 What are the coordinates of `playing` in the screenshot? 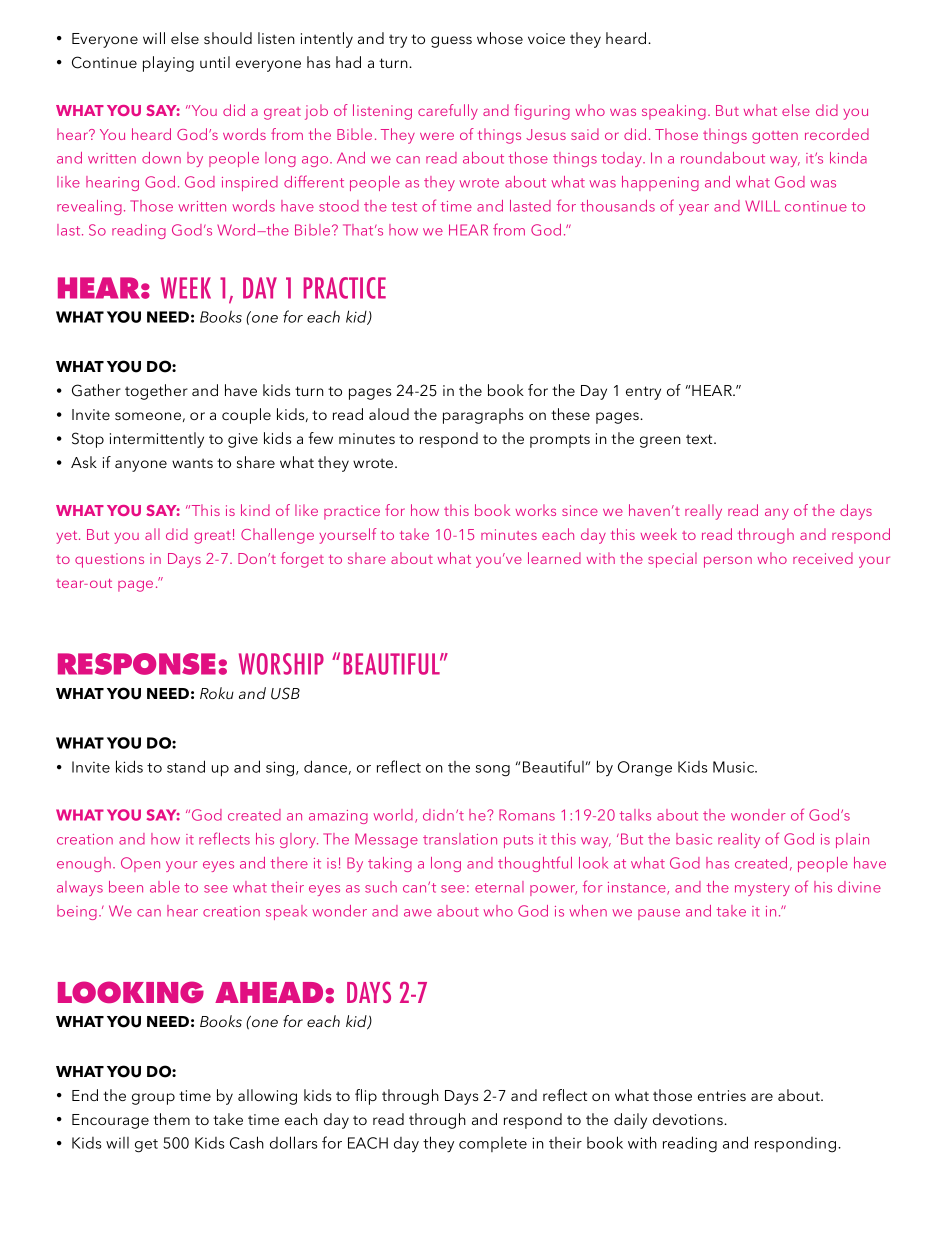 It's located at (168, 64).
